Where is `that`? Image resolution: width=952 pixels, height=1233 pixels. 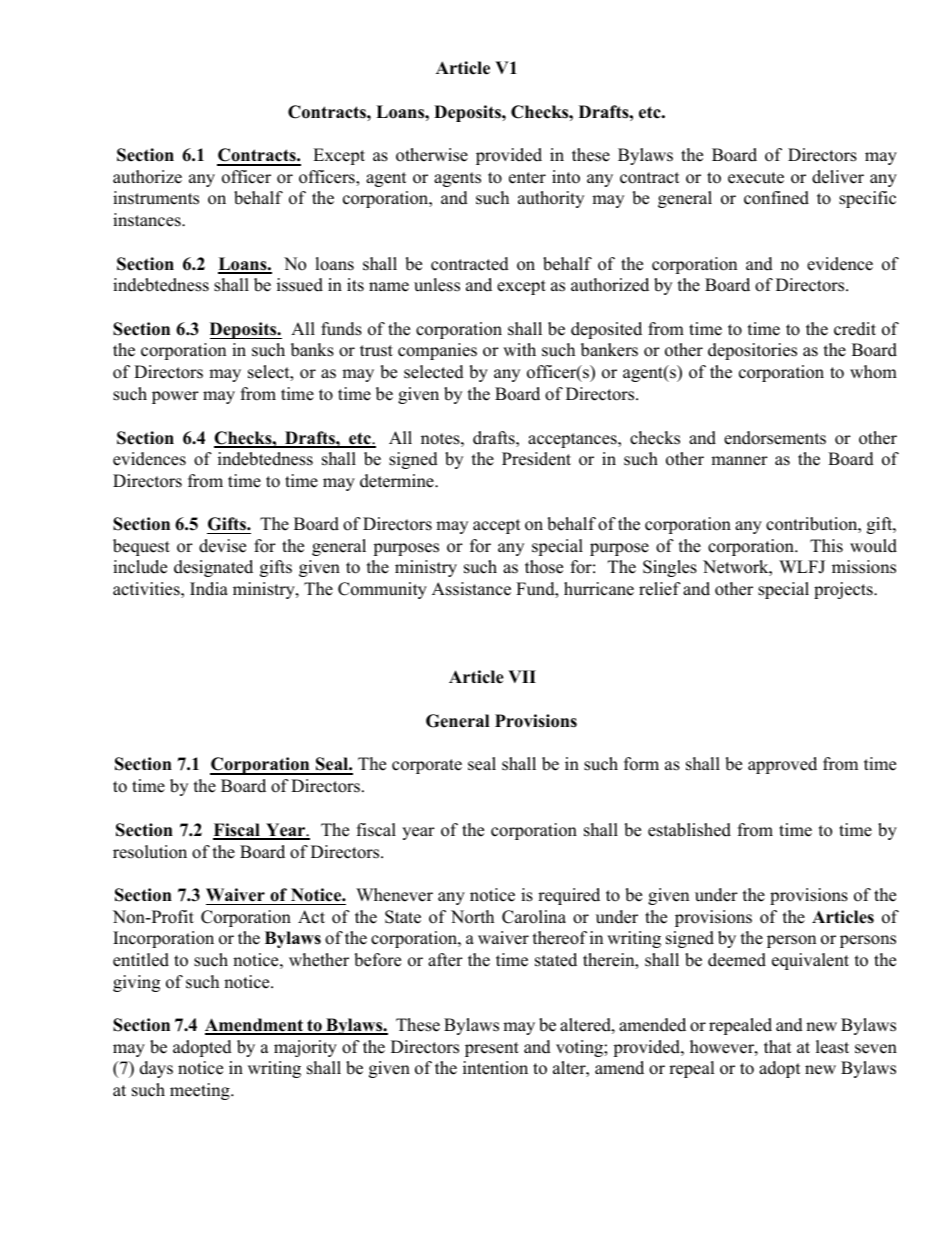 that is located at coordinates (778, 1046).
